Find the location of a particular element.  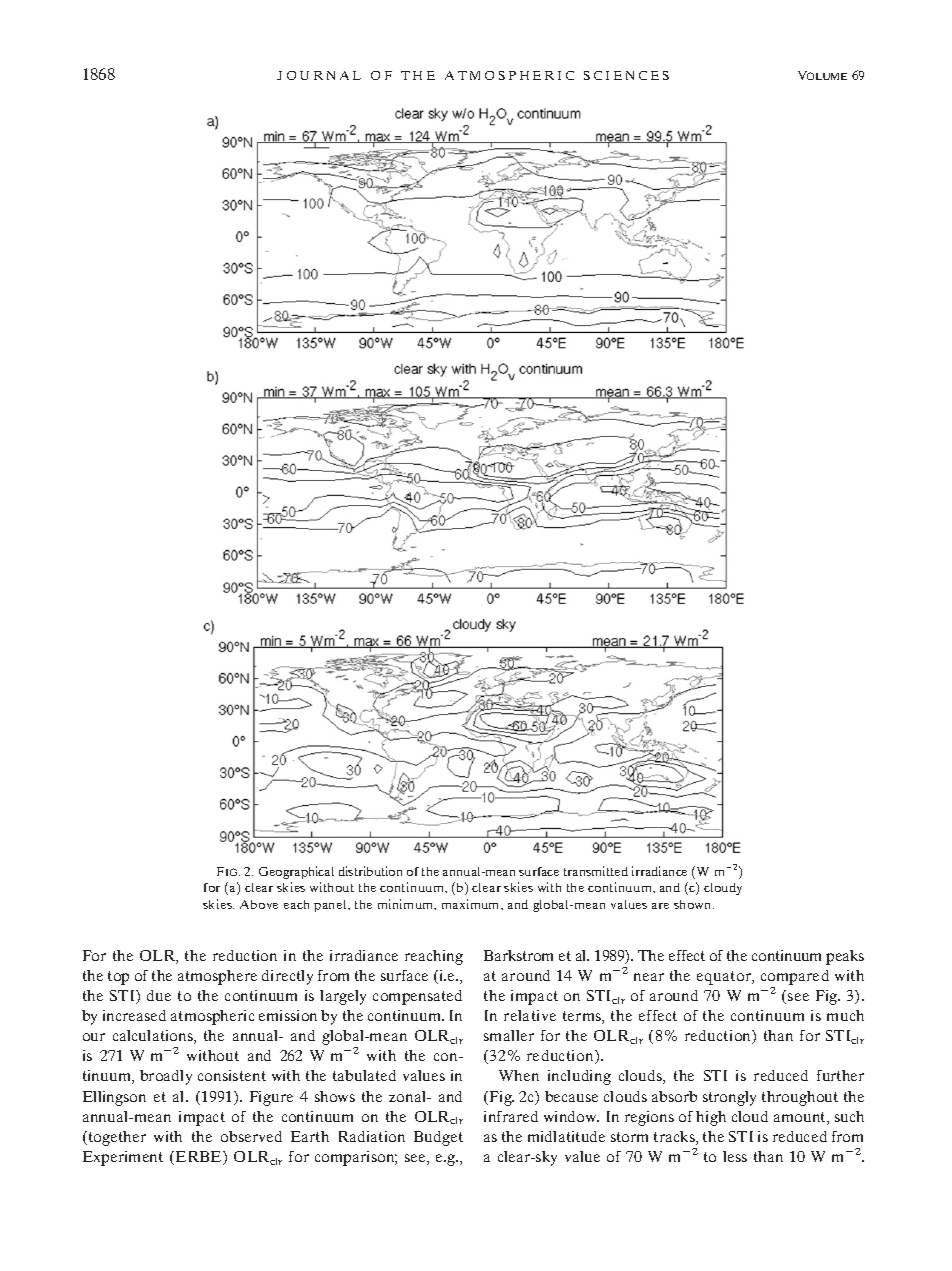

equator is located at coordinates (725, 978).
